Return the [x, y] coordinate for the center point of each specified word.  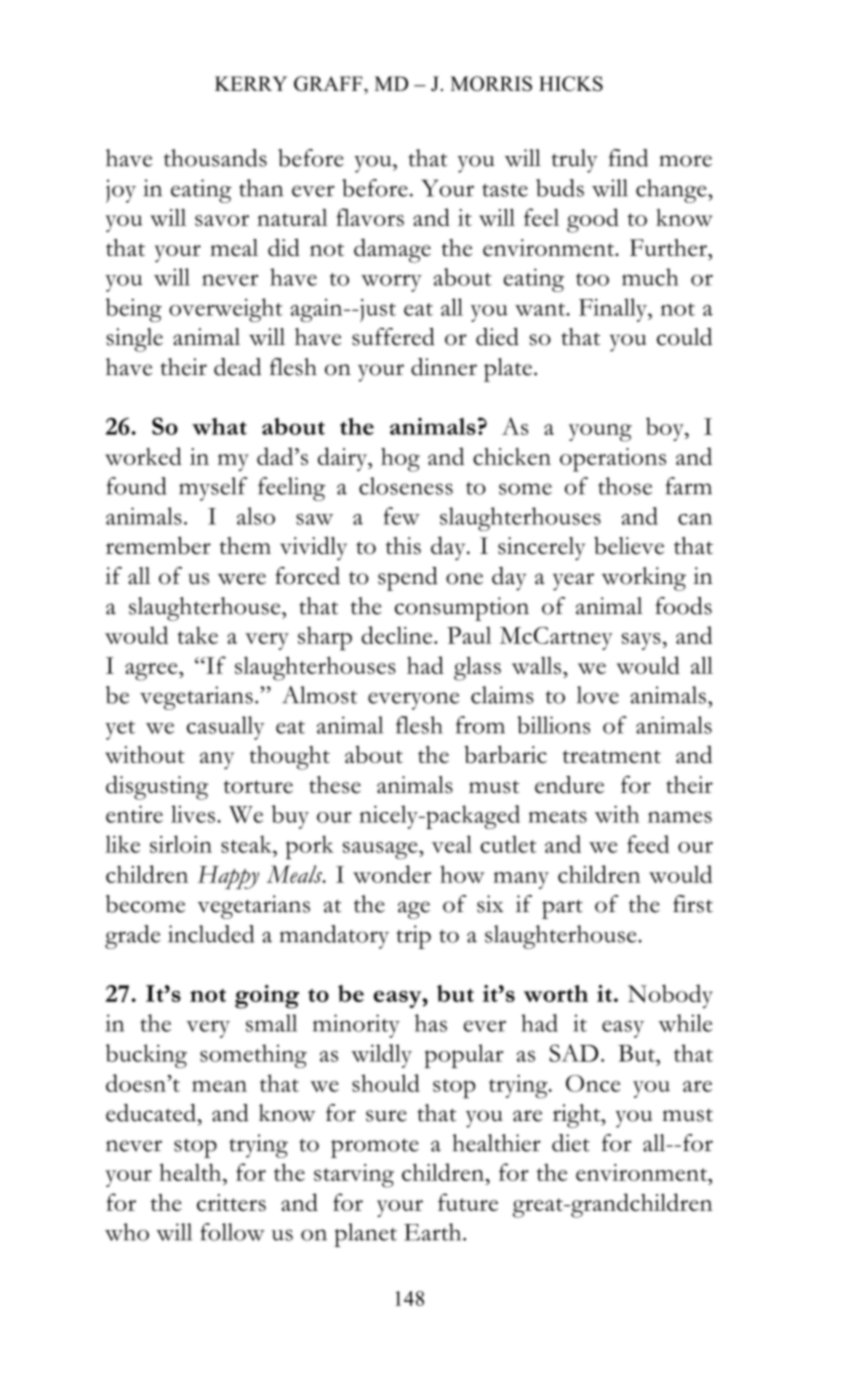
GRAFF [329, 83]
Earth [434, 1232]
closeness [406, 486]
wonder [392, 874]
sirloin [181, 844]
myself [213, 489]
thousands [215, 158]
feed [648, 844]
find [628, 158]
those [625, 486]
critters [231, 1202]
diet [571, 1143]
